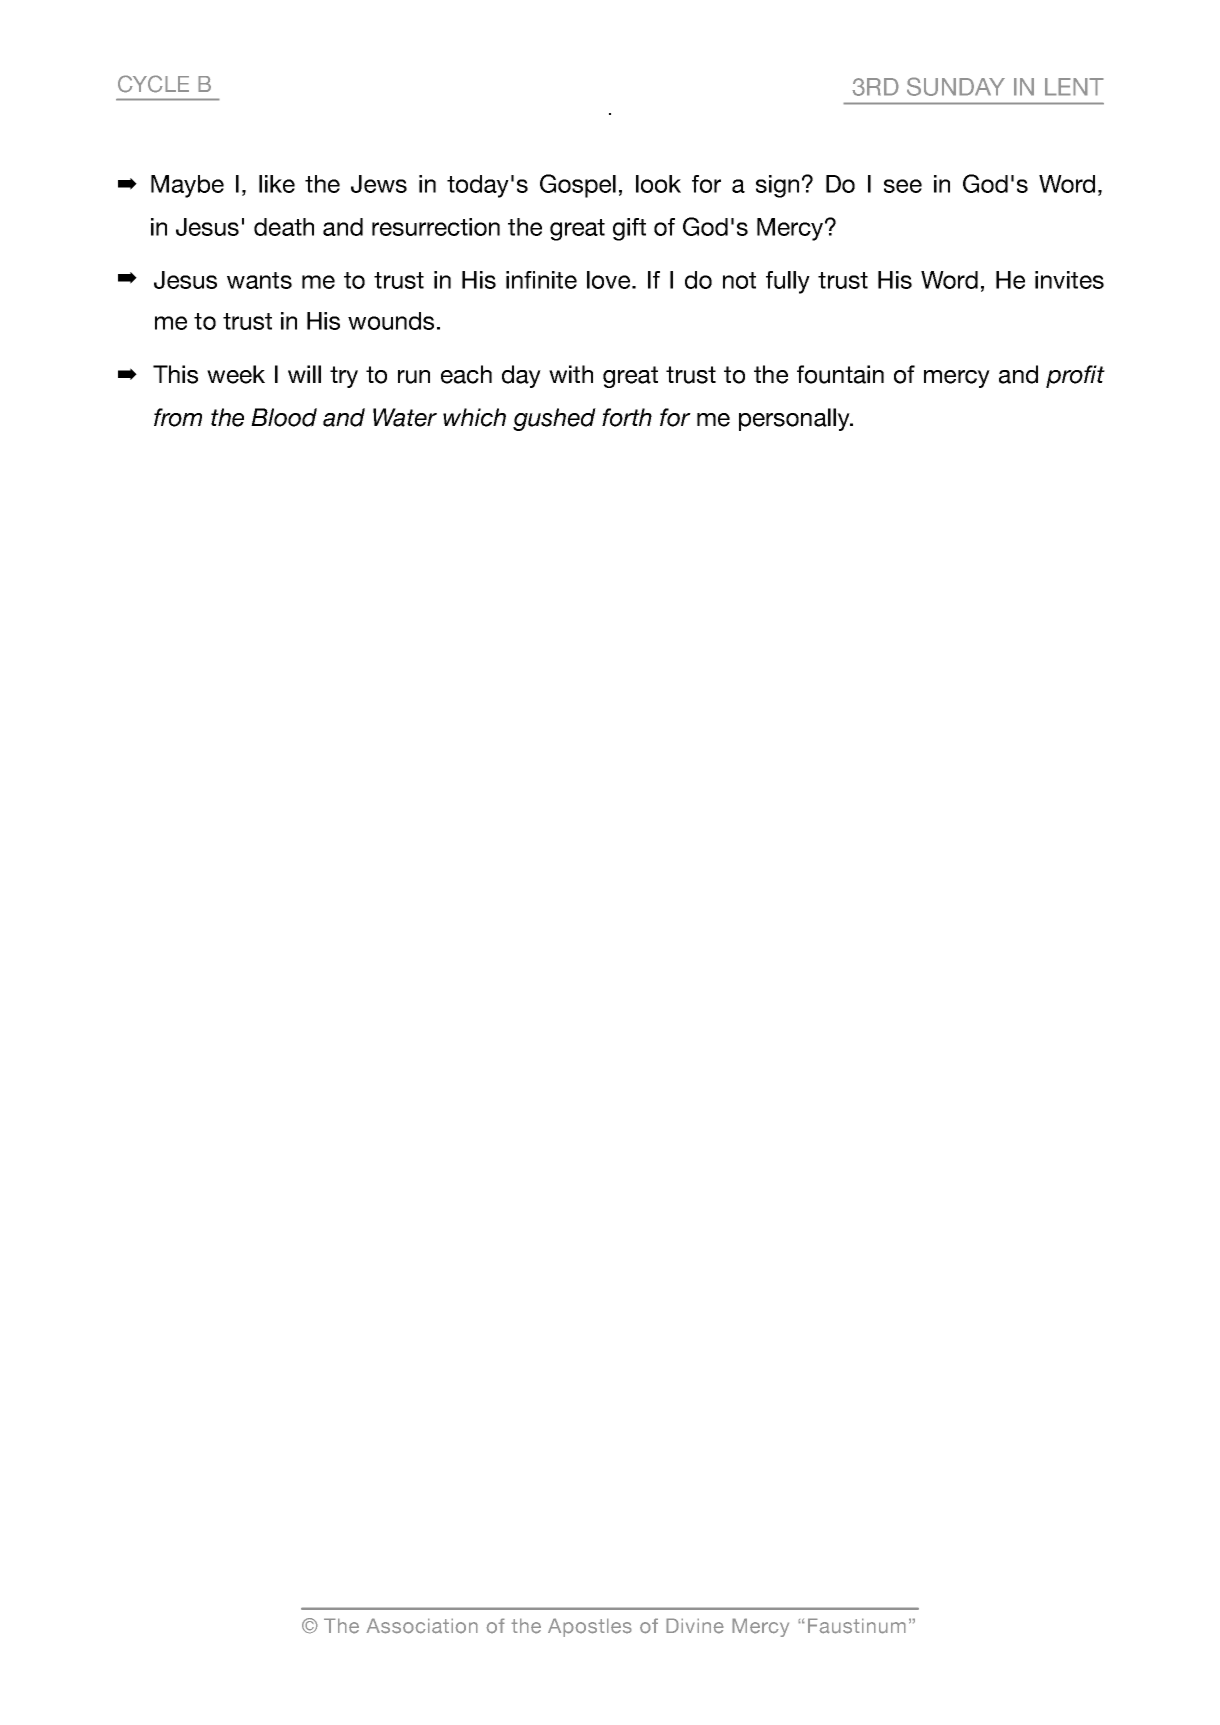 This image has width=1220, height=1725. Describe the element at coordinates (956, 86) in the image. I see `SUNDAY` at that location.
